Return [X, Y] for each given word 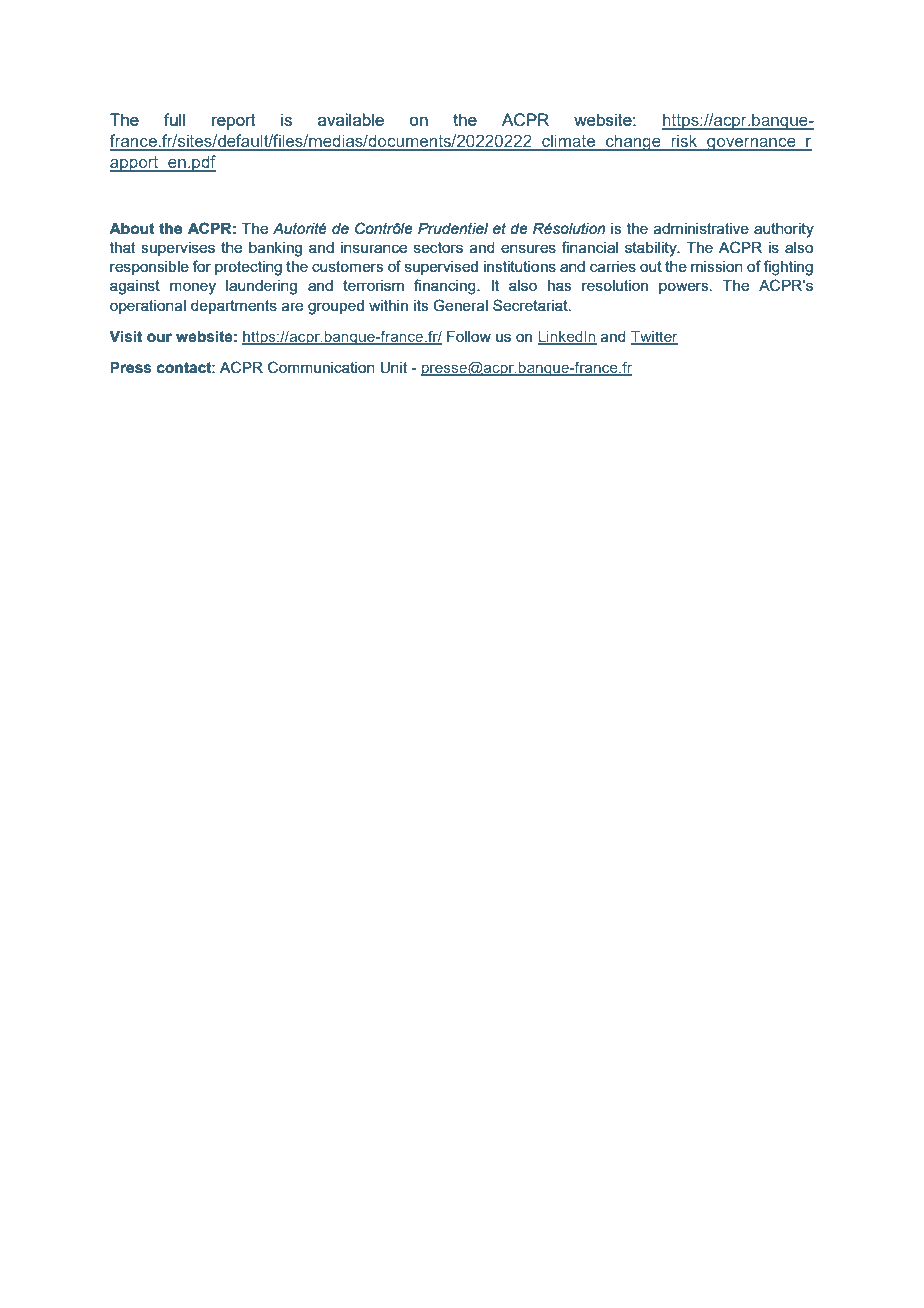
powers [685, 288]
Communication [321, 367]
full [174, 119]
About [132, 229]
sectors [438, 247]
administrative [701, 228]
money [193, 288]
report [234, 122]
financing [446, 287]
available [351, 119]
